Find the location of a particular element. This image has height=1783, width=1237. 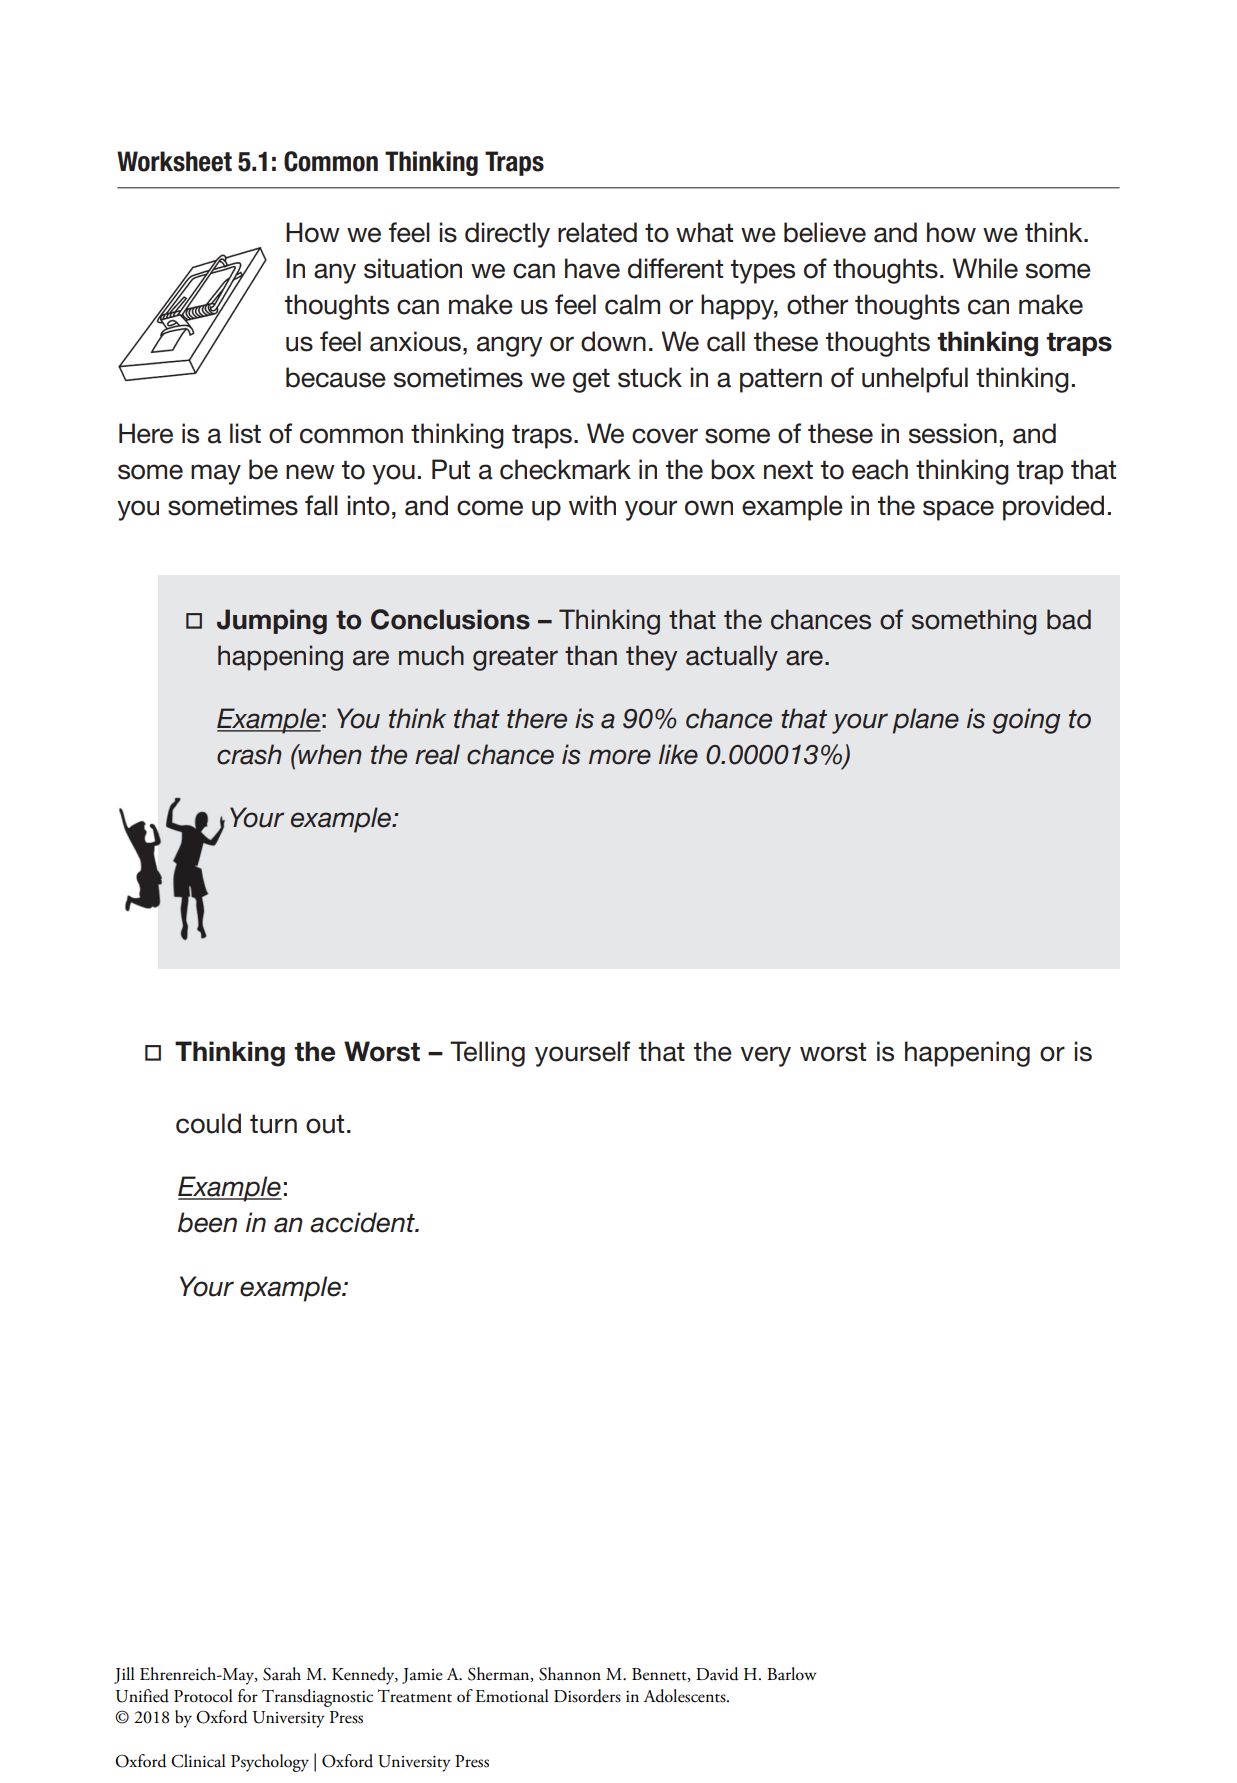

fall is located at coordinates (321, 505).
